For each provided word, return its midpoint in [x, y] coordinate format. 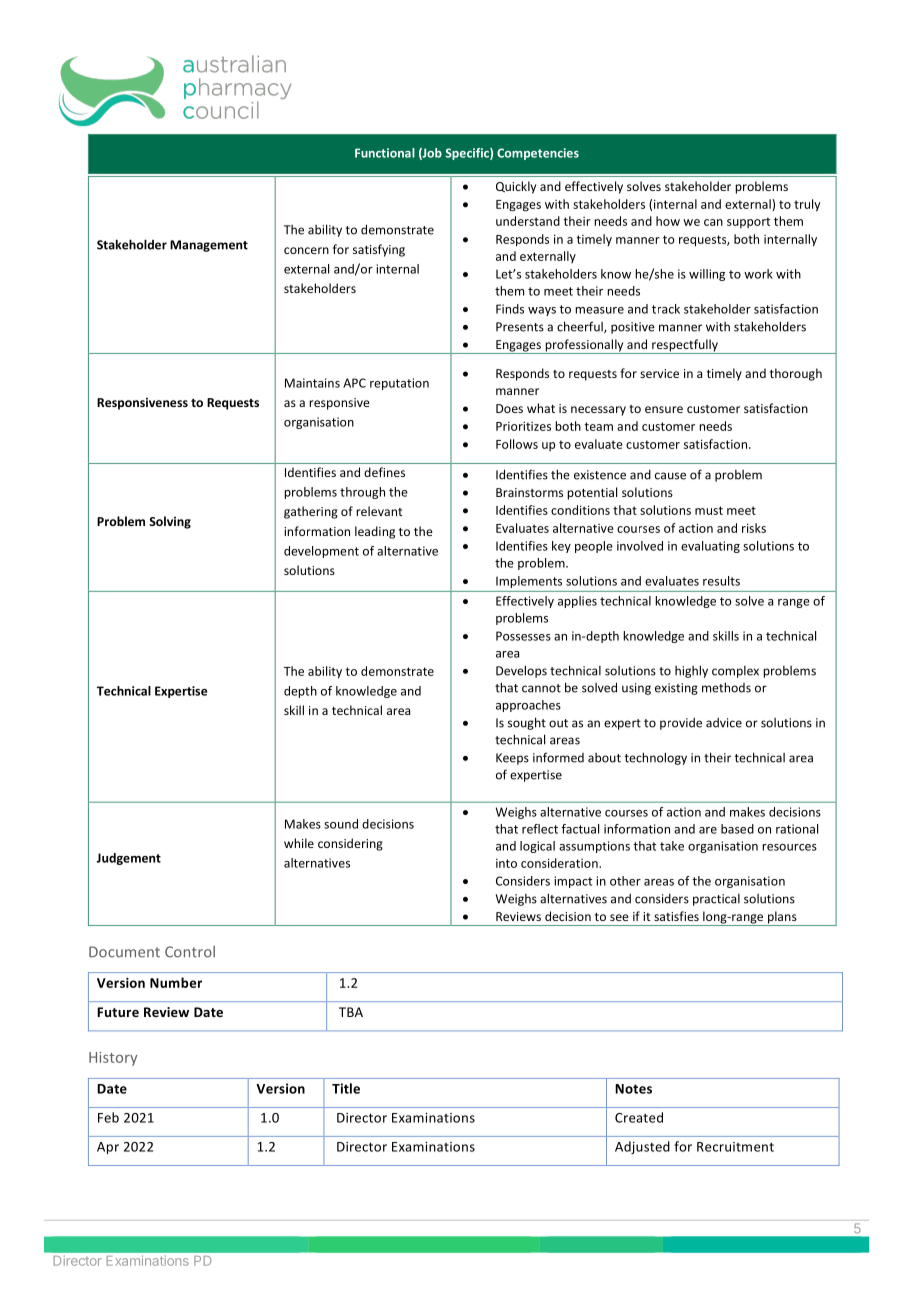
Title [346, 1088]
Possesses [523, 636]
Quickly [516, 187]
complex [735, 672]
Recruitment [735, 1147]
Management [209, 246]
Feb [108, 1117]
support [748, 222]
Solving [170, 522]
